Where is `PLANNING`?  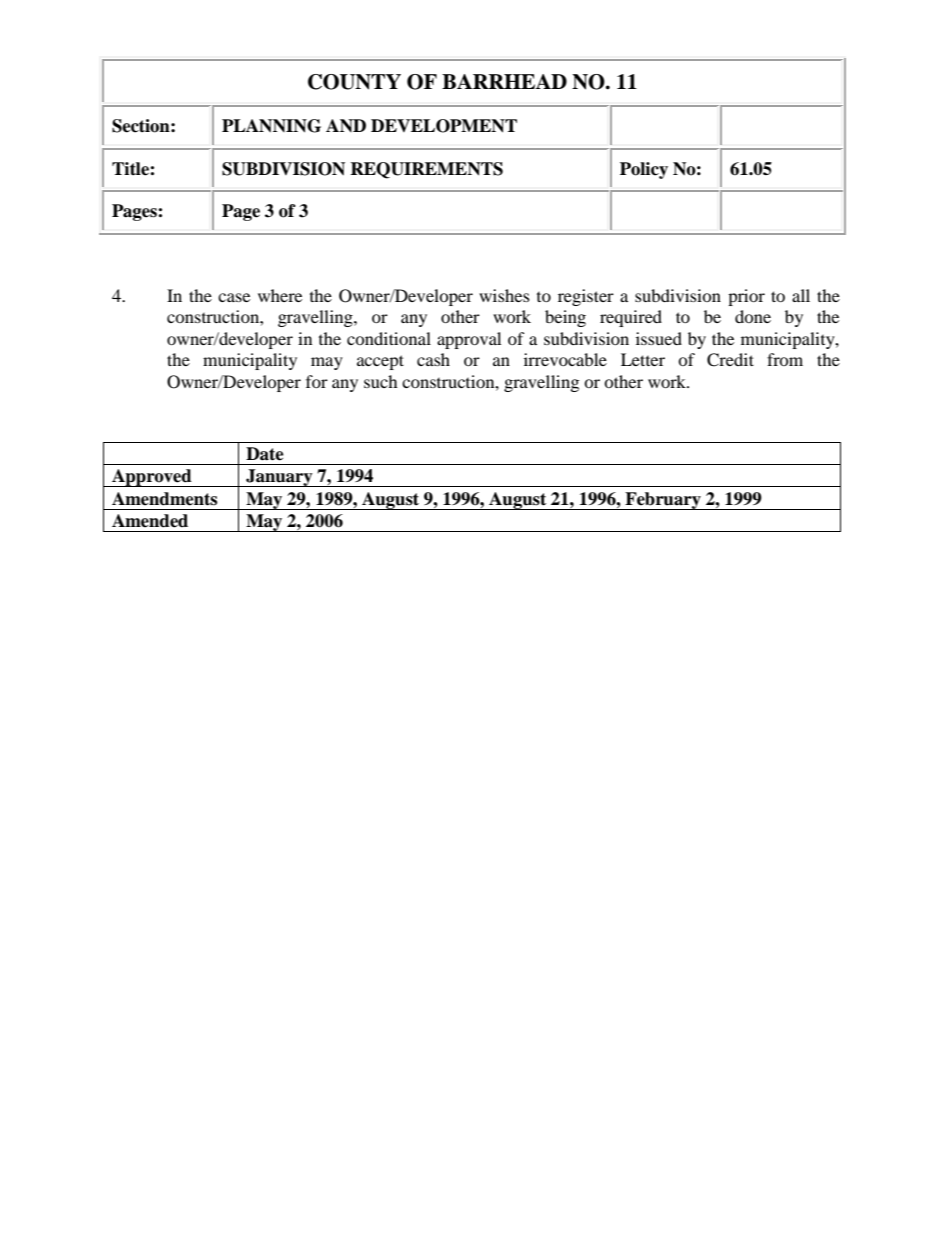
PLANNING is located at coordinates (271, 126).
